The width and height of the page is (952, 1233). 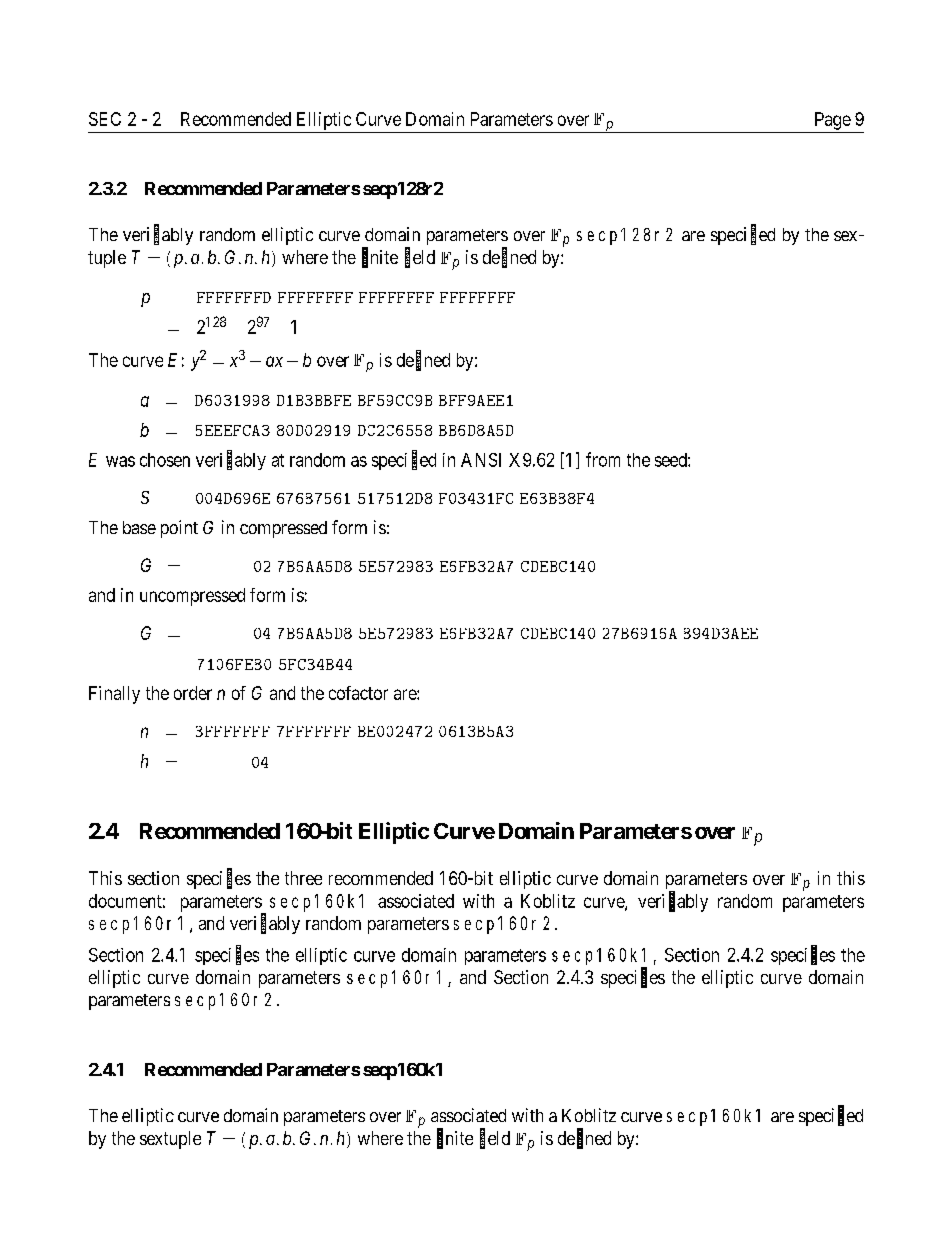 I want to click on order, so click(x=193, y=693).
